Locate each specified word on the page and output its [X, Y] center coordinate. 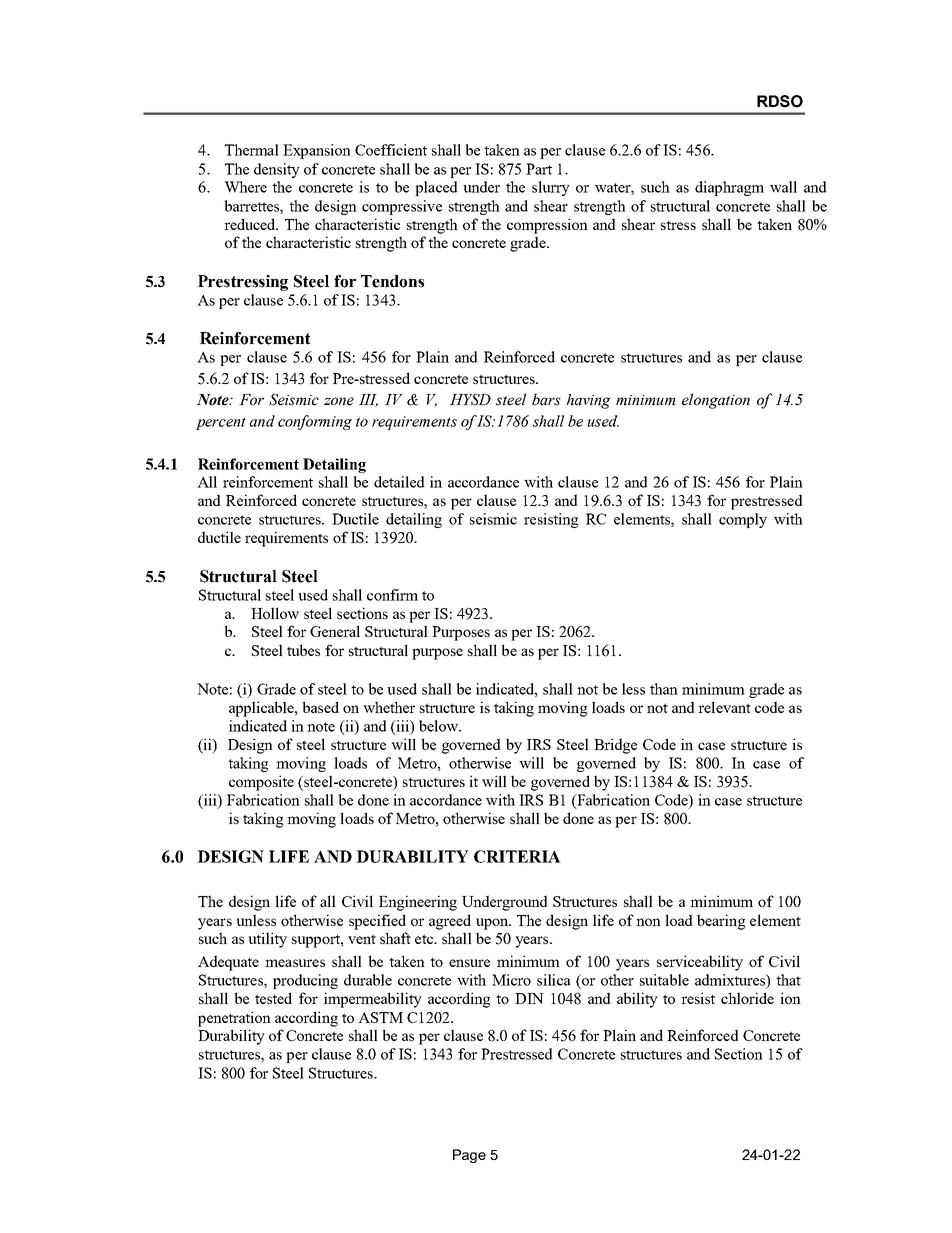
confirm [392, 595]
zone [339, 401]
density [277, 170]
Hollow [275, 613]
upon [493, 924]
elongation [716, 401]
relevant [724, 707]
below [440, 726]
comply [743, 520]
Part [539, 169]
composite [261, 783]
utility [267, 940]
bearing [721, 922]
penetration [234, 1019]
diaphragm [729, 188]
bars [546, 399]
